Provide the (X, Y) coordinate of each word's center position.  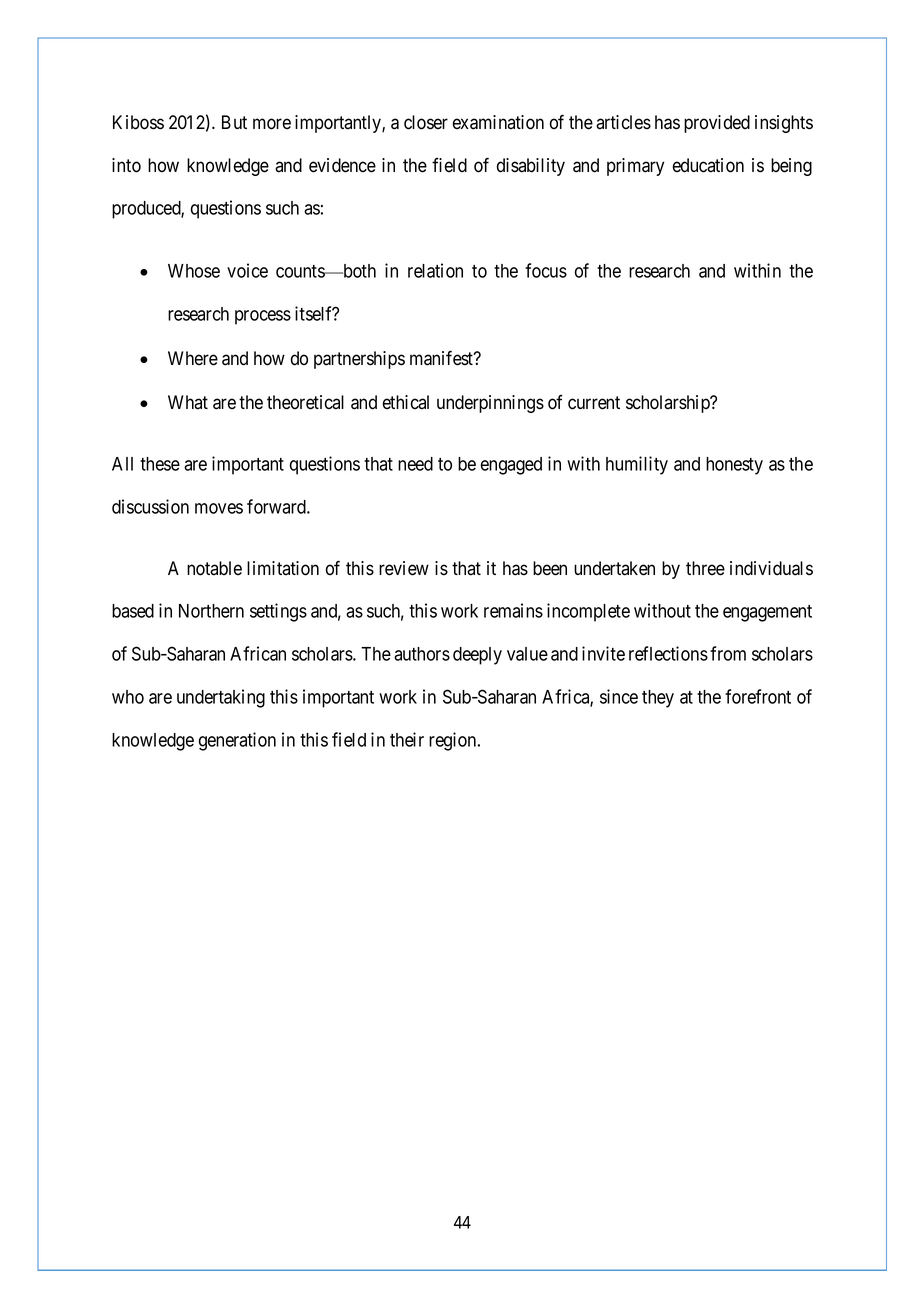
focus (546, 270)
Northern (211, 611)
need (415, 464)
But (234, 122)
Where (193, 358)
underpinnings (490, 404)
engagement (767, 613)
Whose (194, 271)
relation (435, 270)
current (594, 403)
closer (426, 122)
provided (717, 124)
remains (513, 610)
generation (237, 741)
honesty (734, 466)
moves (219, 508)
